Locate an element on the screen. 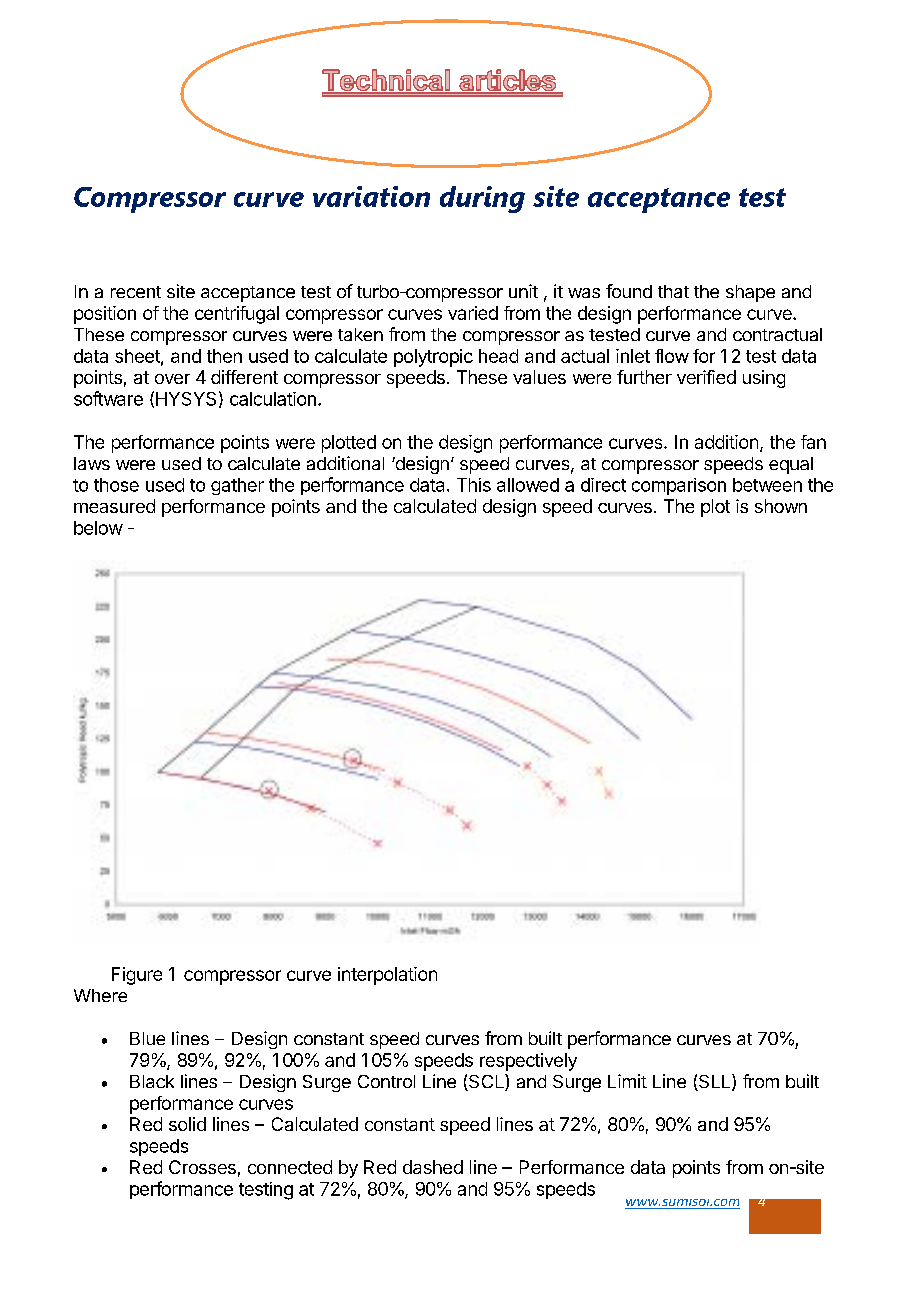 The width and height of the screenshot is (924, 1308). recent is located at coordinates (136, 292).
